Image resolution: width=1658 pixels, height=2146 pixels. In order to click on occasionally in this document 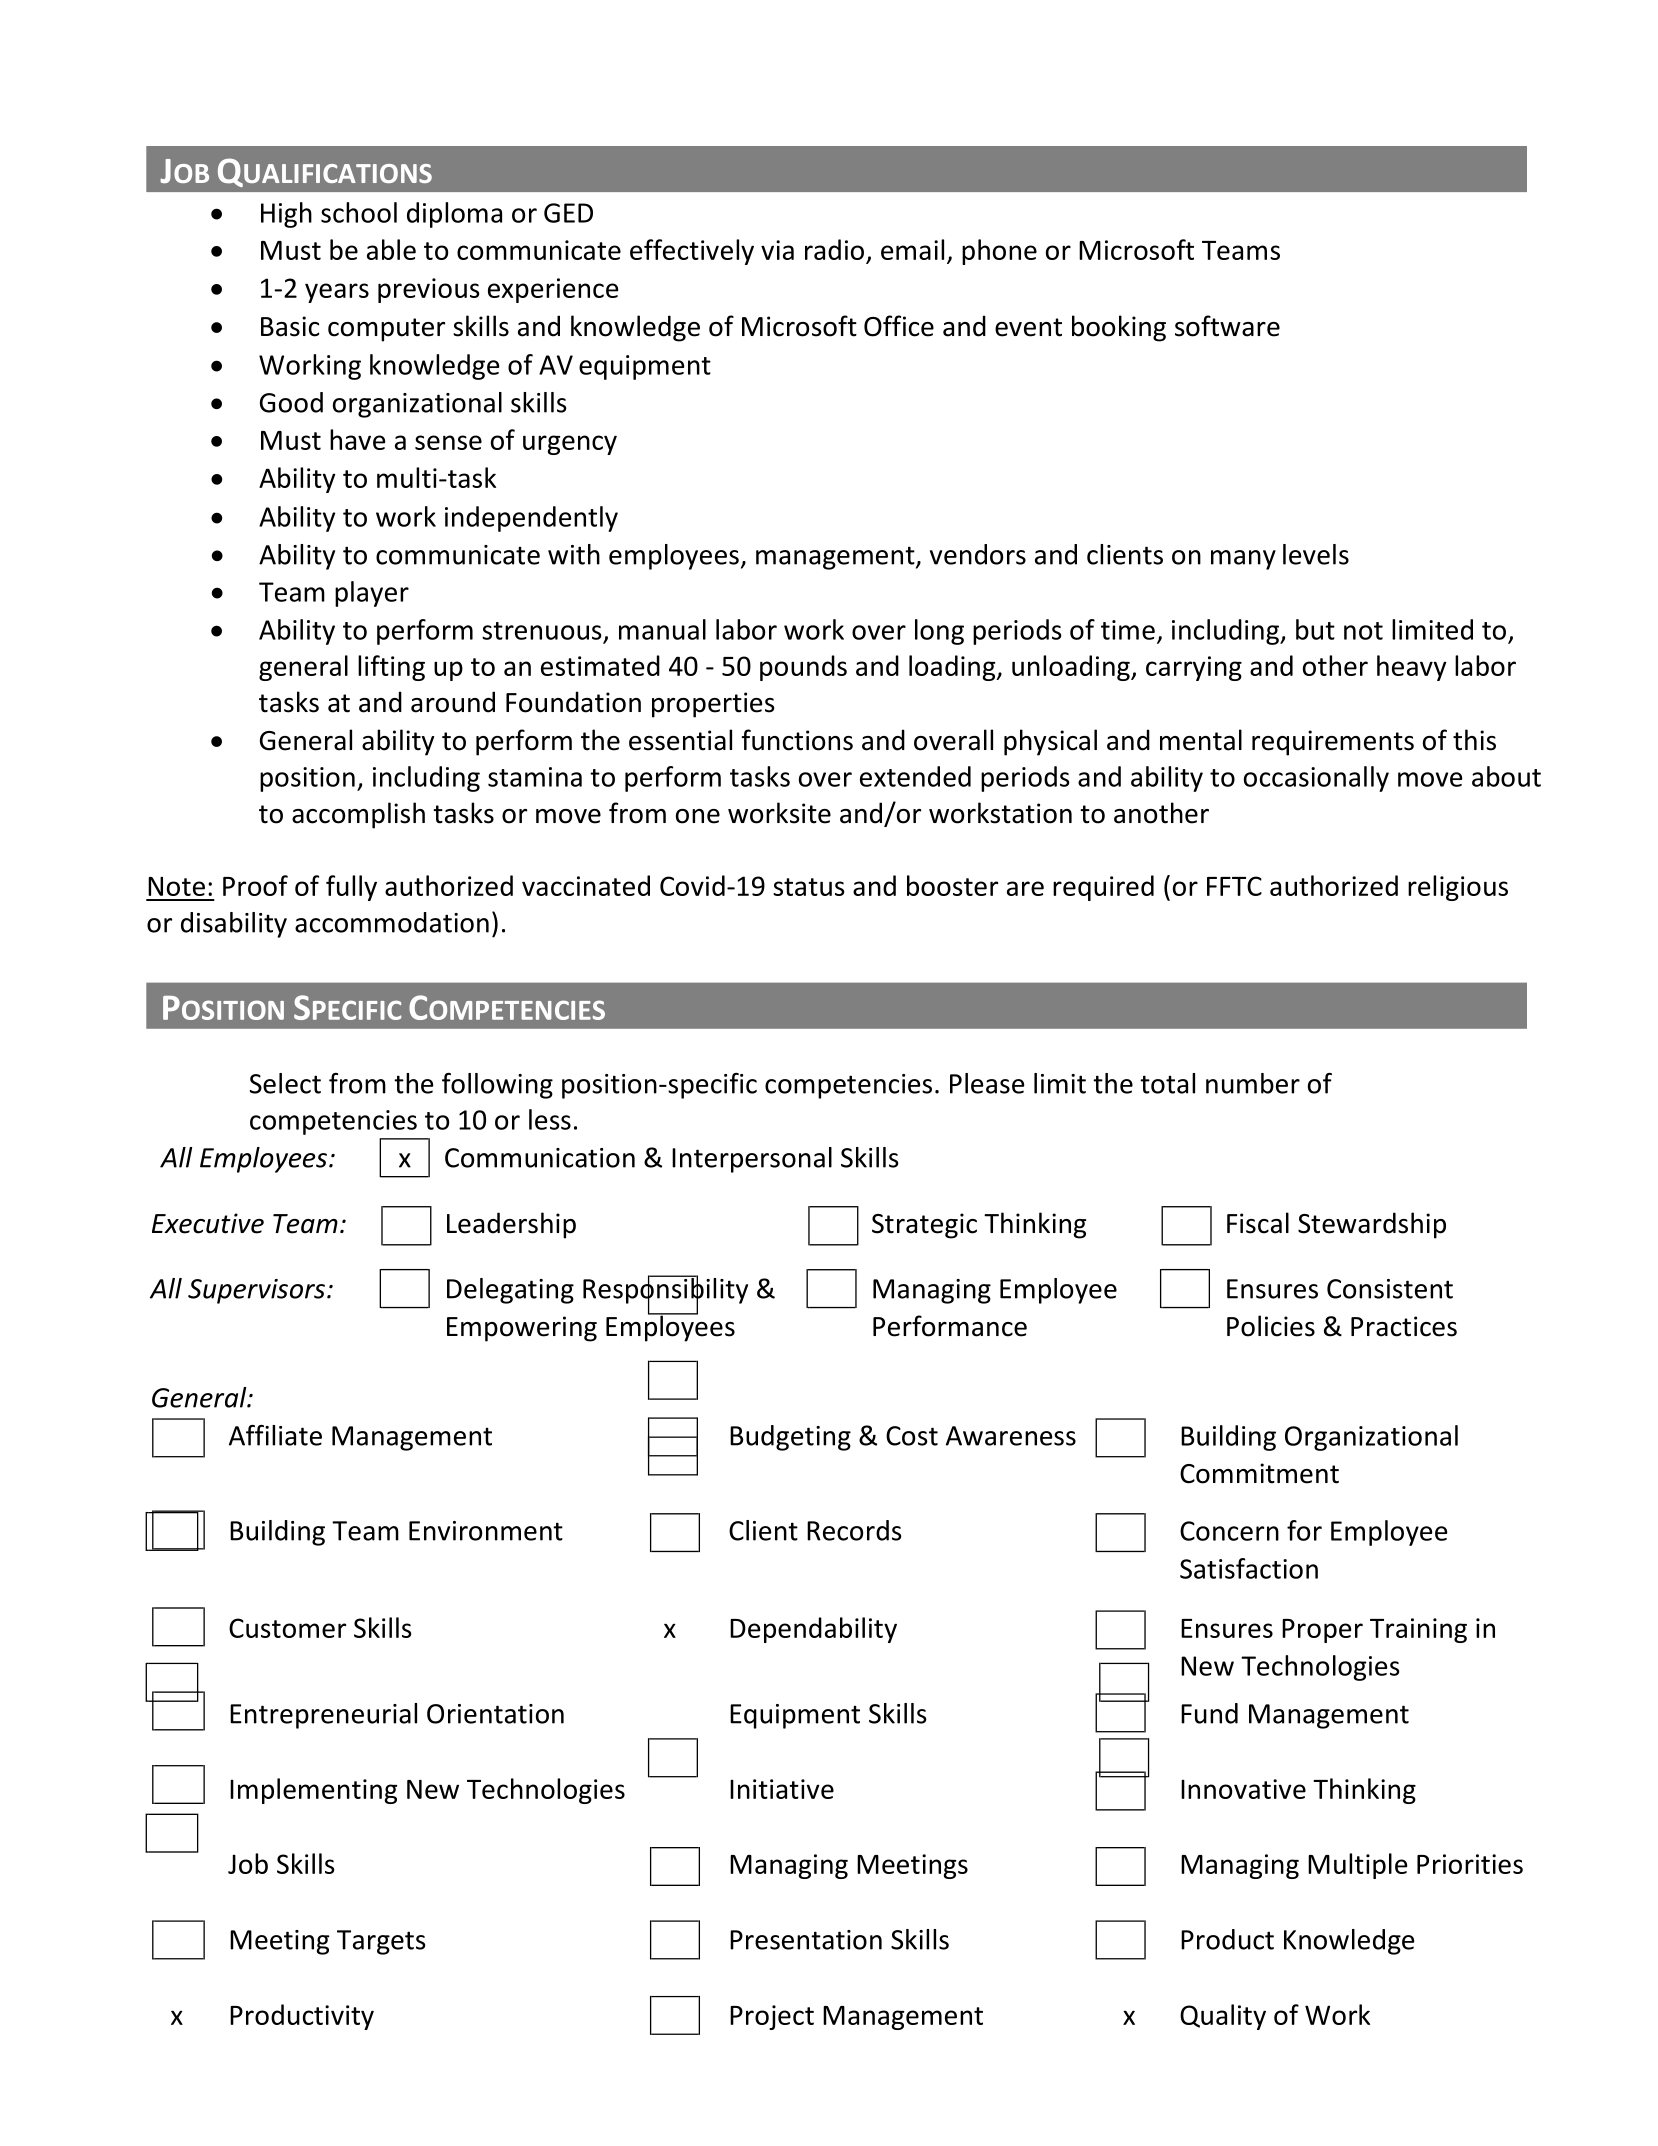, I will do `click(1316, 779)`.
